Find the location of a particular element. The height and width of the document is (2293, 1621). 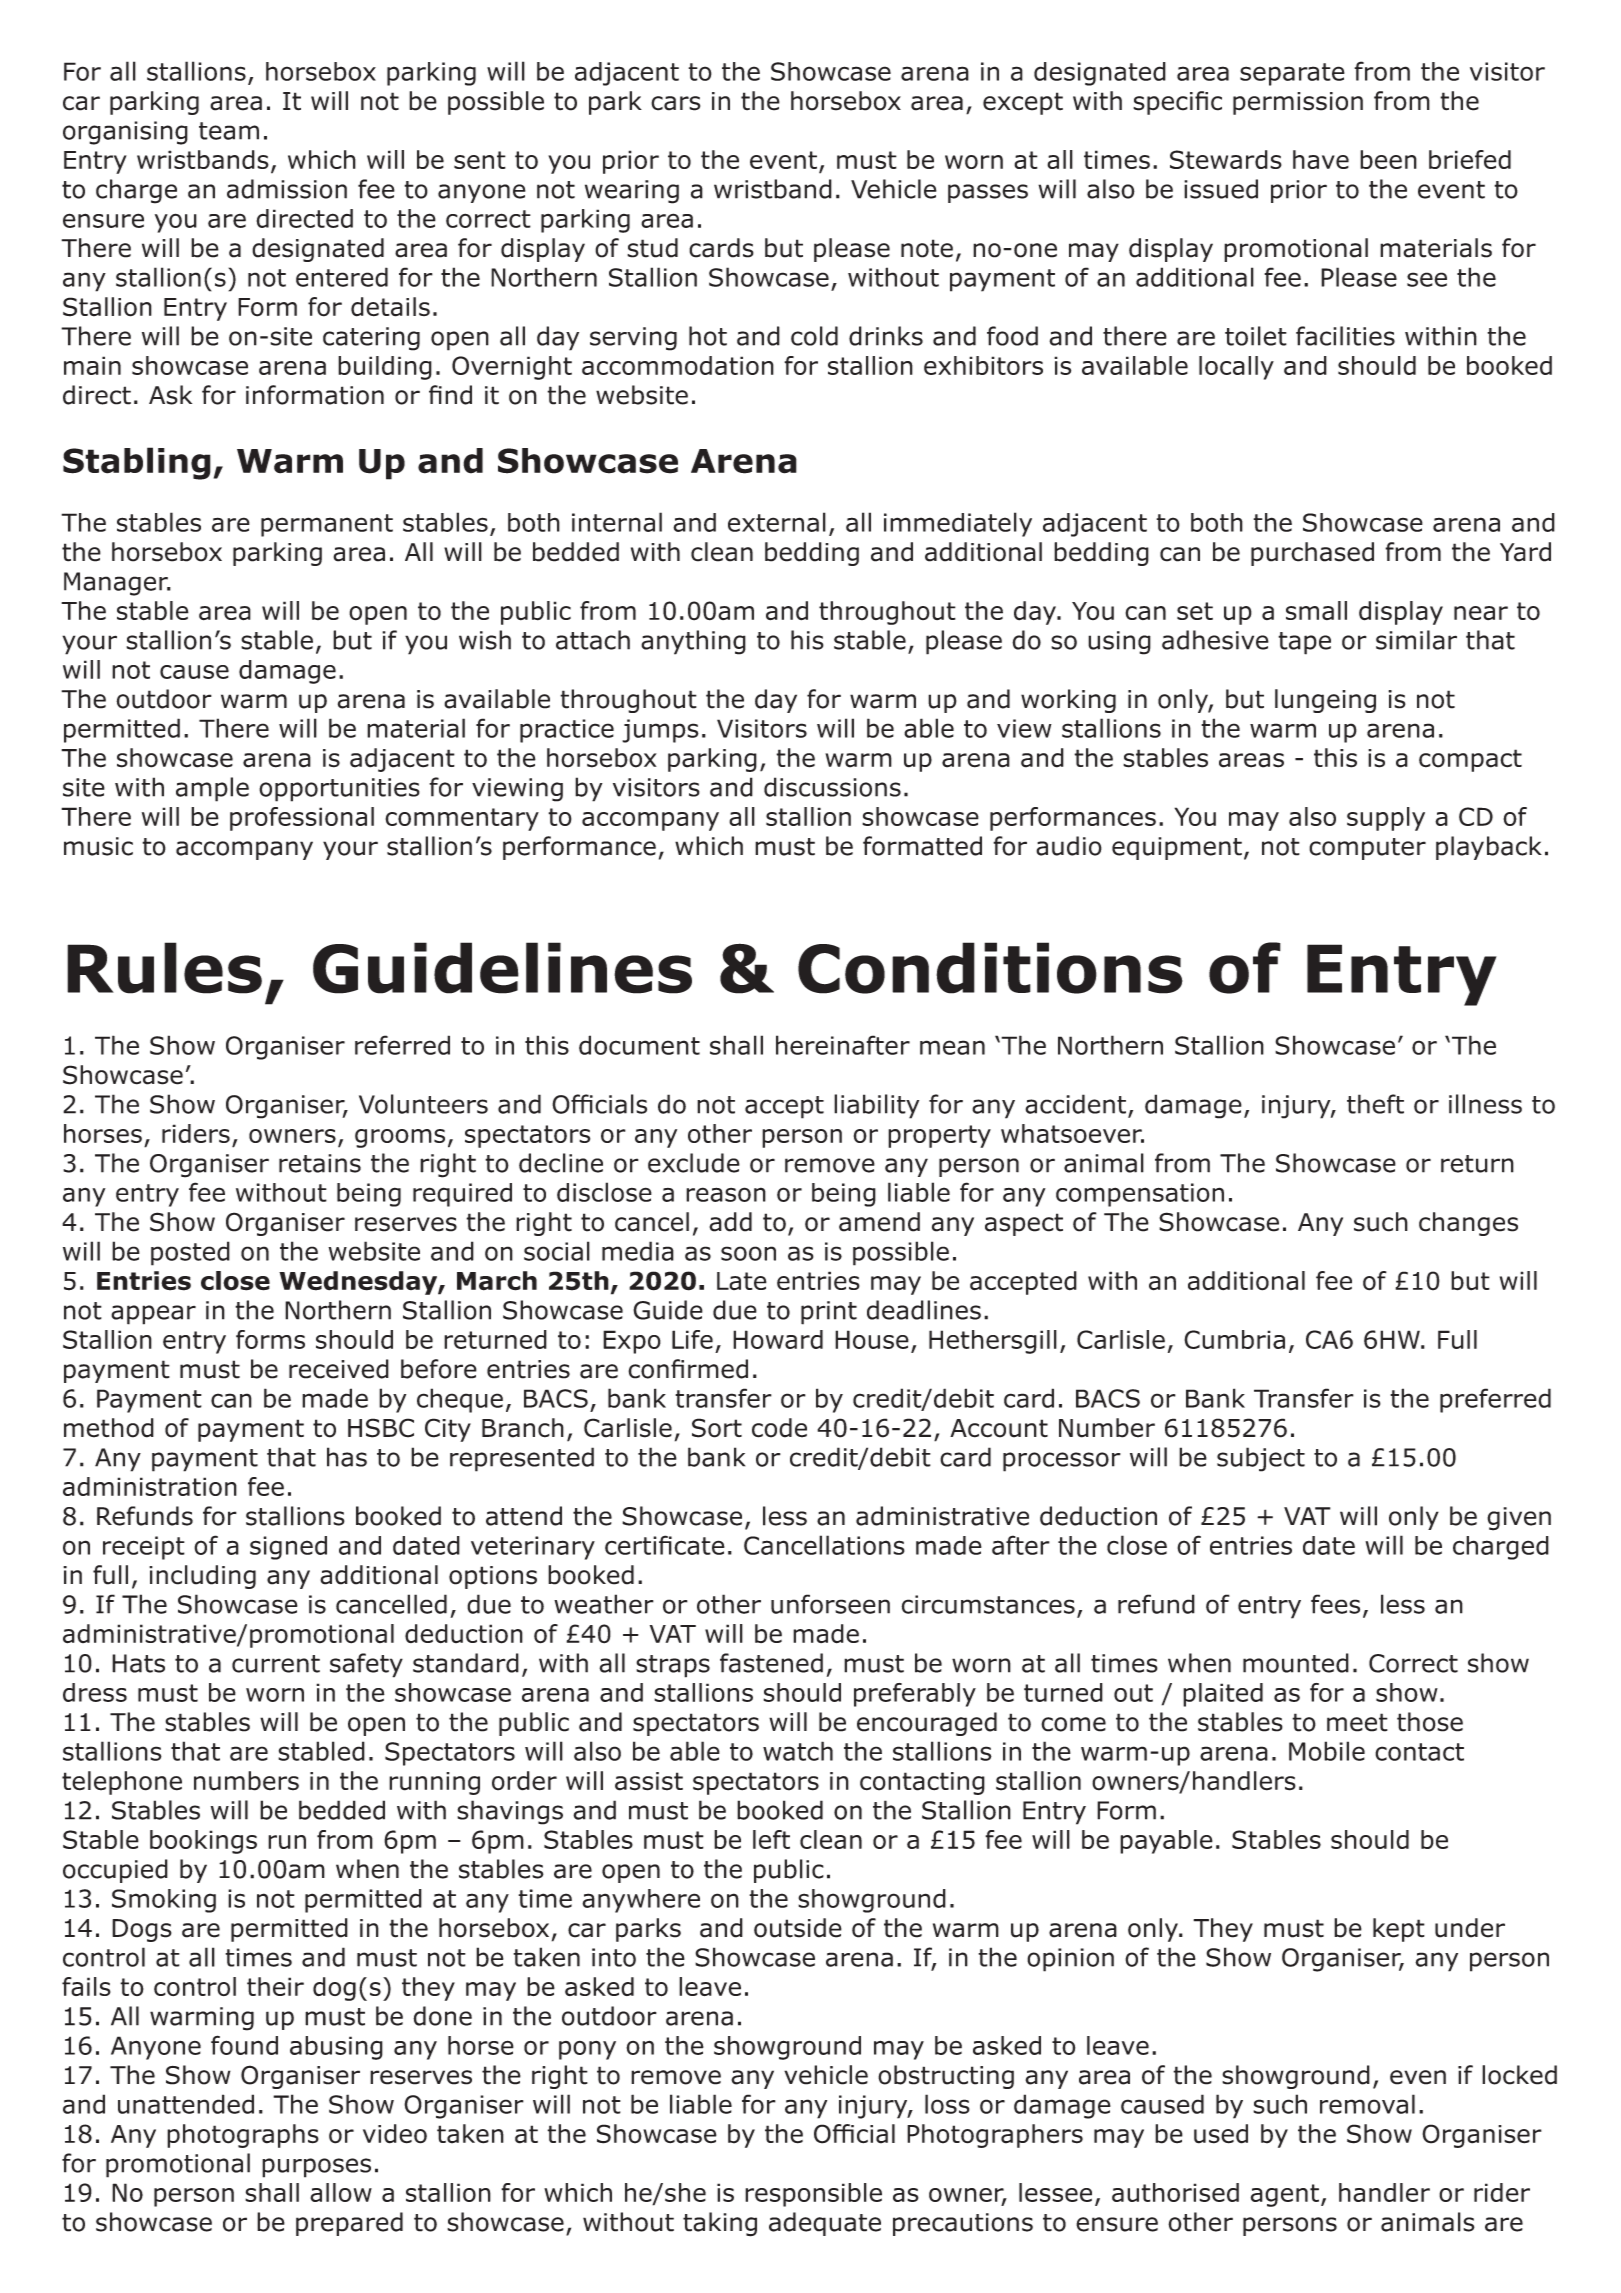

team is located at coordinates (229, 131).
